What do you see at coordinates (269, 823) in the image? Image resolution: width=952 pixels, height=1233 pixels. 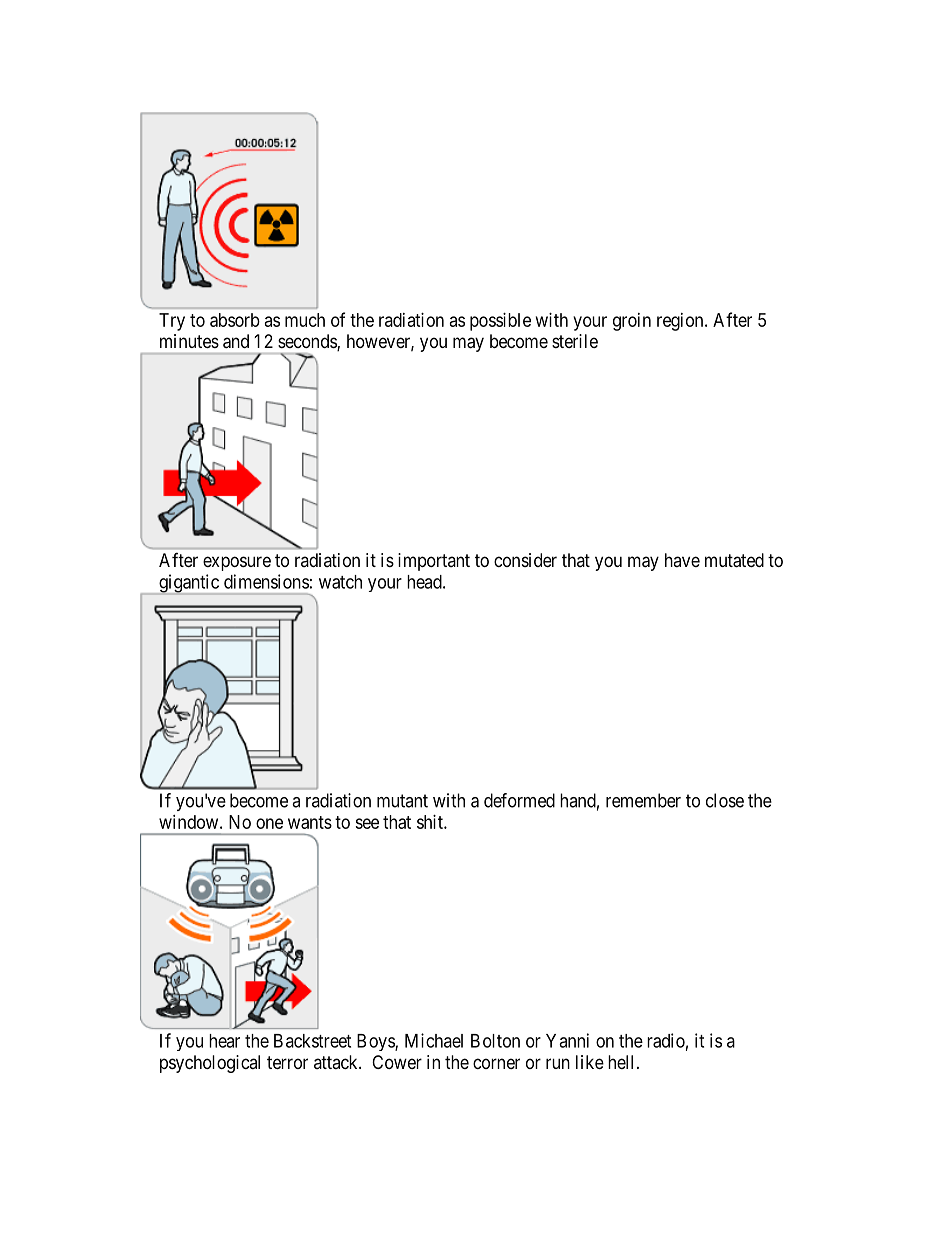 I see `one` at bounding box center [269, 823].
